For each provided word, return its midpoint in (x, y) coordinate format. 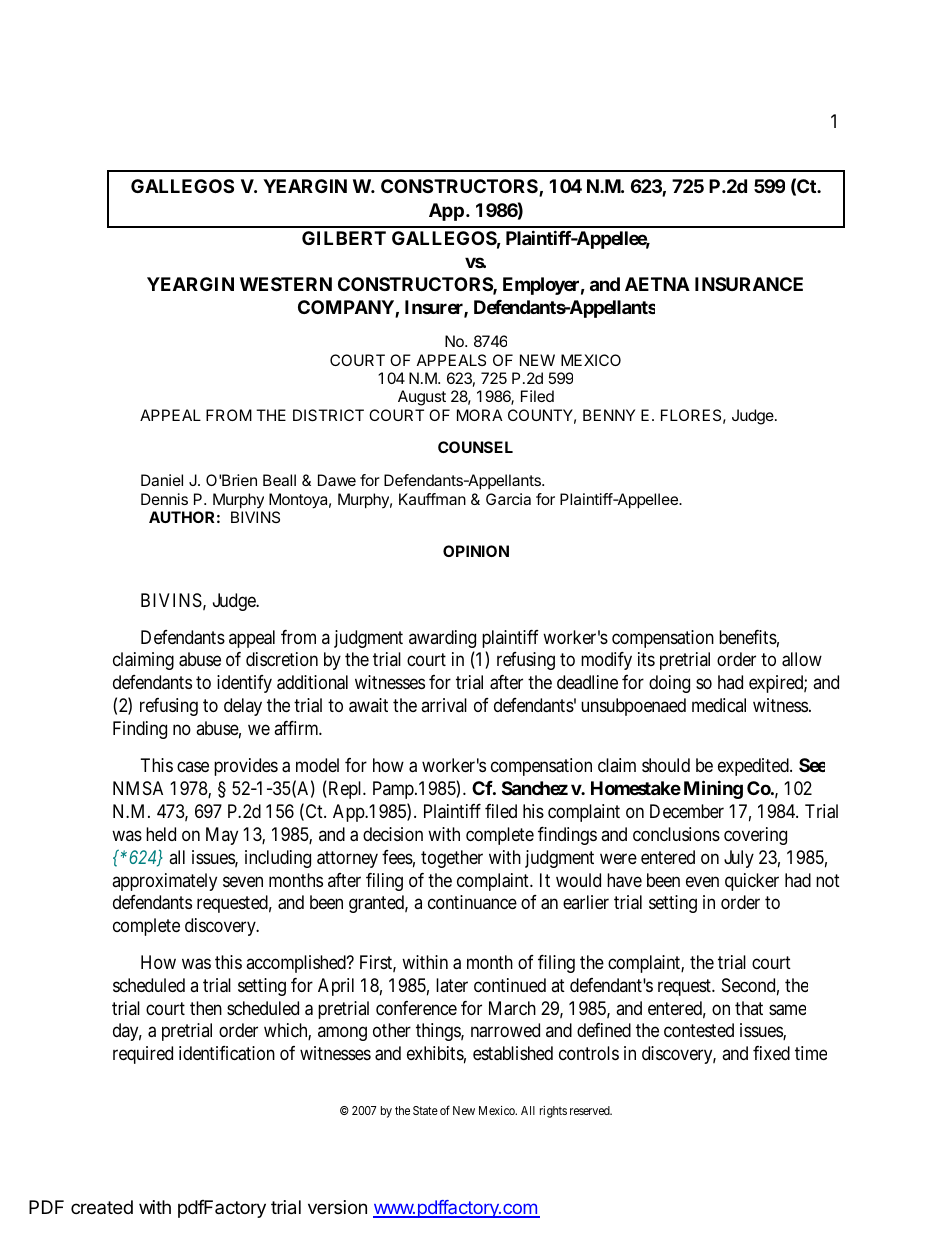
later (452, 985)
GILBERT (344, 238)
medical (719, 705)
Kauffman (432, 499)
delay (243, 707)
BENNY (609, 415)
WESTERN (286, 284)
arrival (444, 705)
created (102, 1207)
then (206, 1008)
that (749, 1008)
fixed (771, 1053)
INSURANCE (749, 284)
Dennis (164, 499)
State (425, 1110)
